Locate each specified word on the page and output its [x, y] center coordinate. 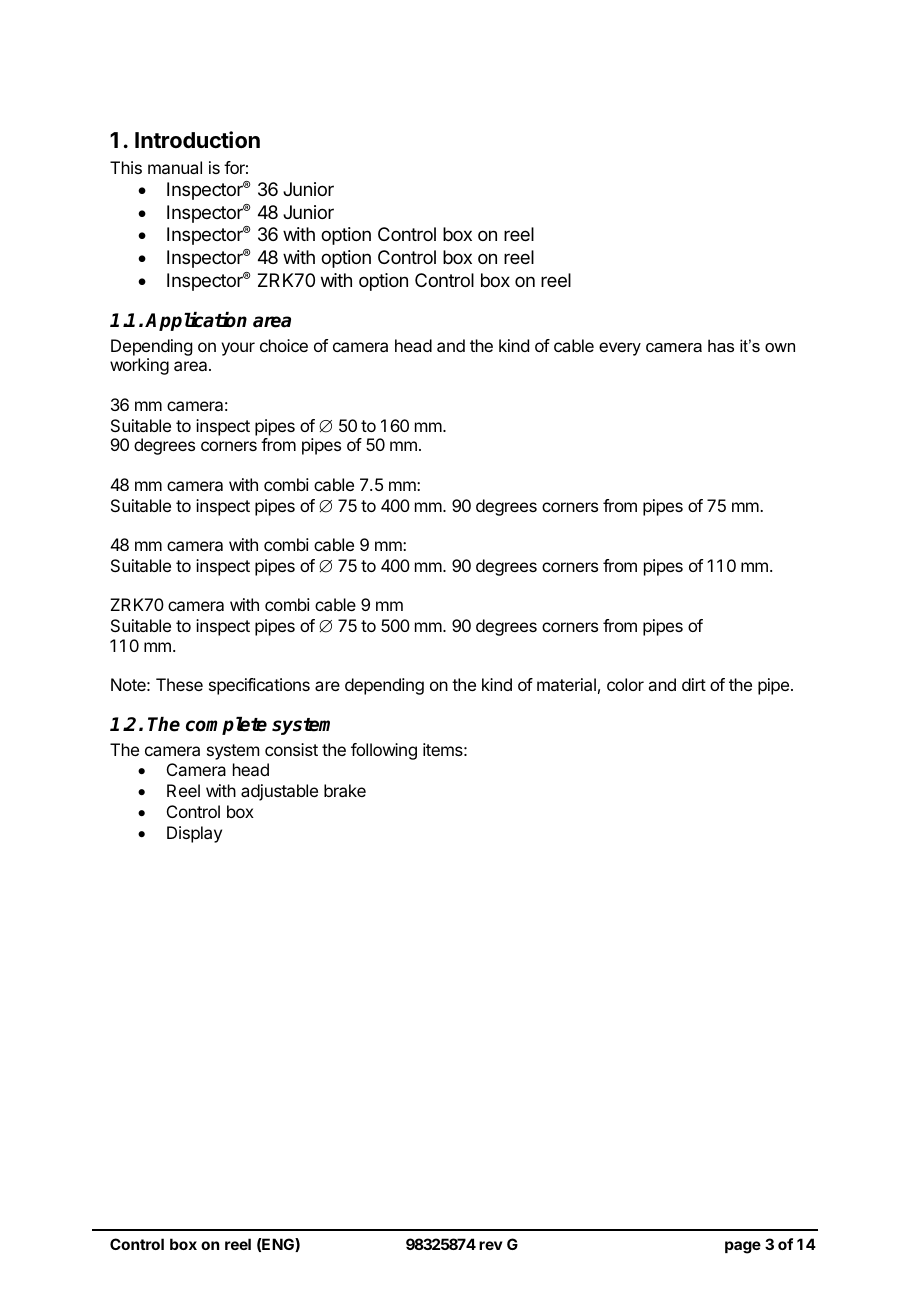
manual [175, 167]
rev [491, 1245]
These [179, 684]
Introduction [197, 139]
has [721, 345]
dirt [694, 684]
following [384, 751]
